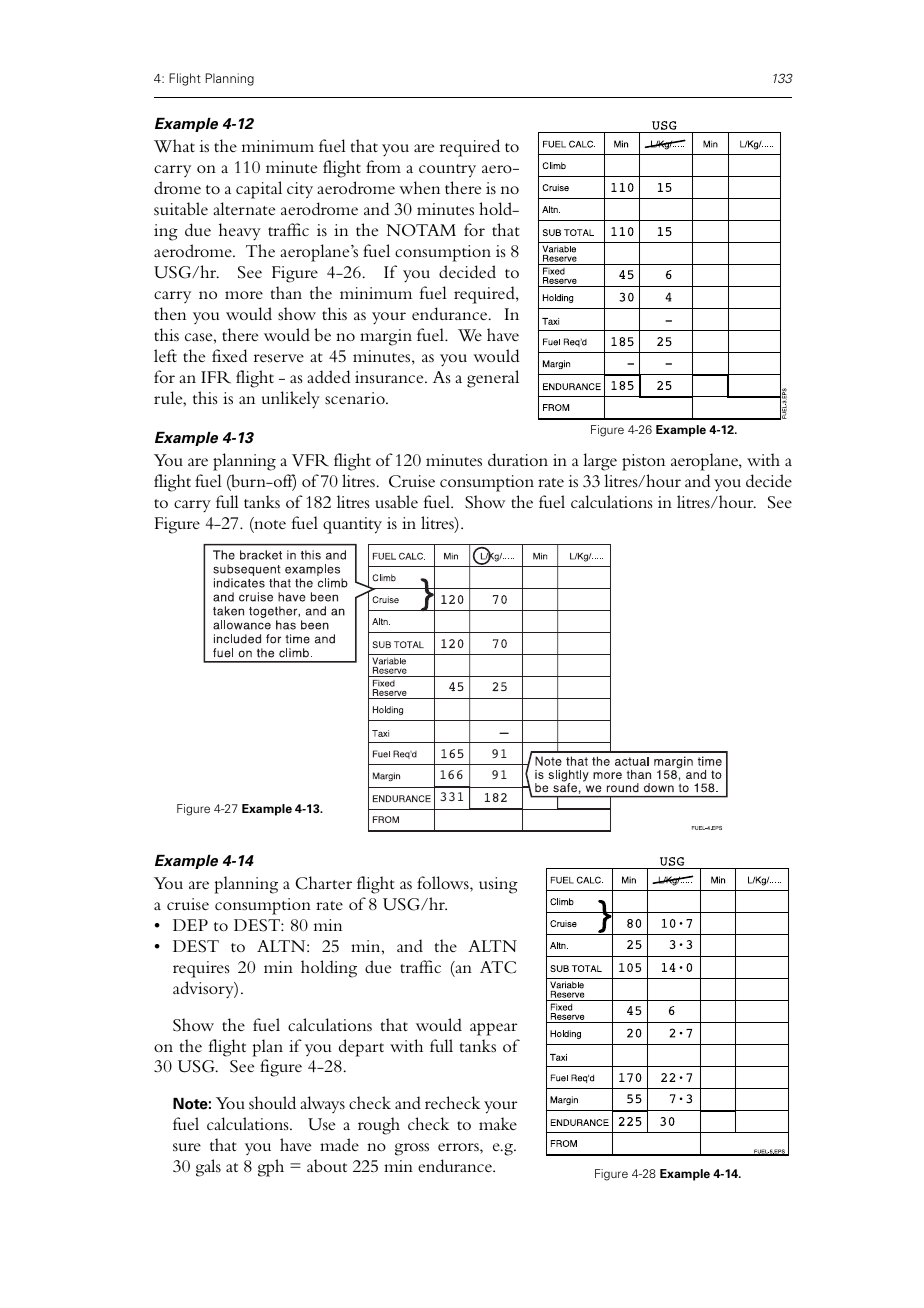 This screenshot has width=924, height=1308. What do you see at coordinates (244, 208) in the screenshot?
I see `alternate` at bounding box center [244, 208].
